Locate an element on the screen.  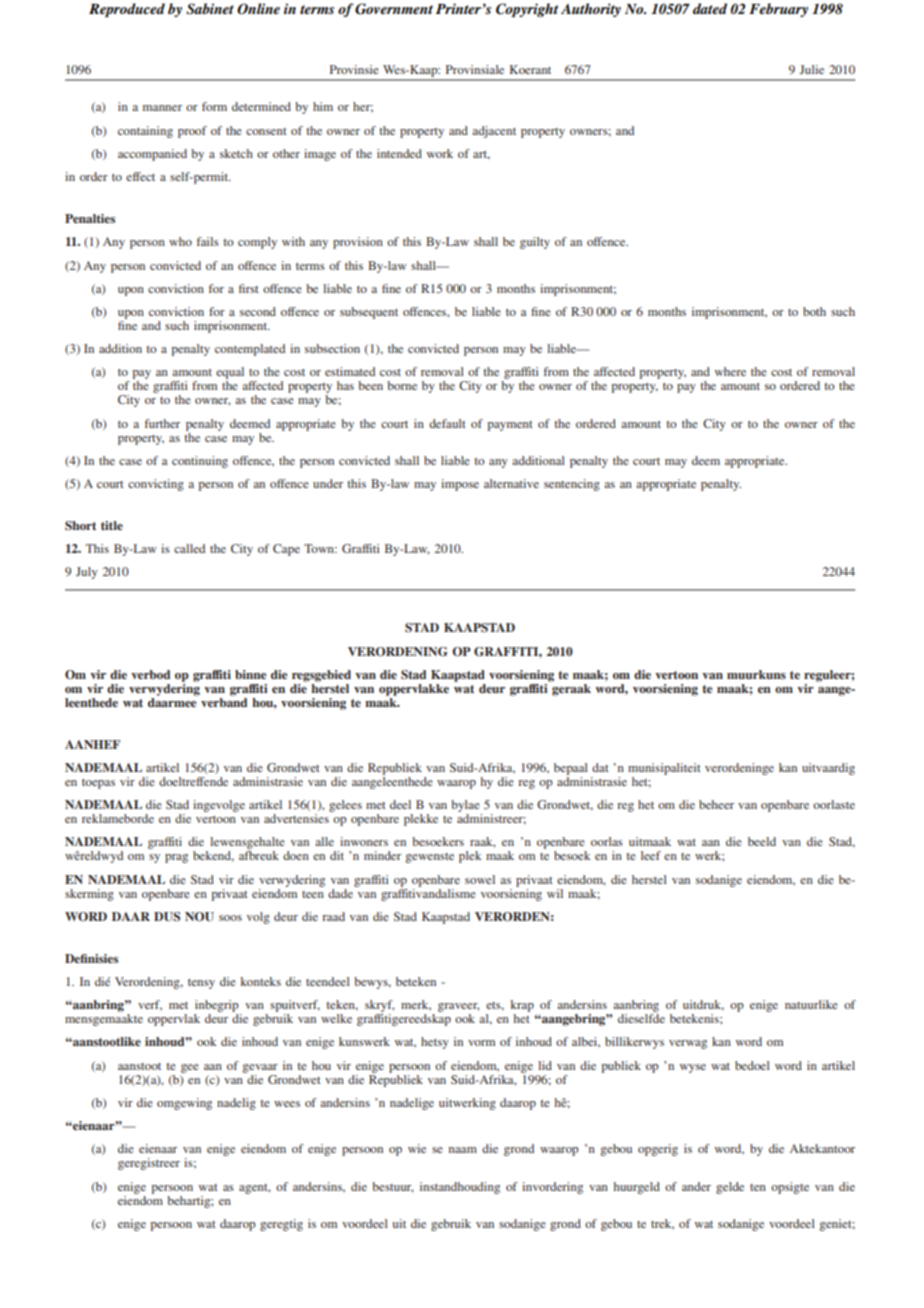
dated is located at coordinates (710, 8).
